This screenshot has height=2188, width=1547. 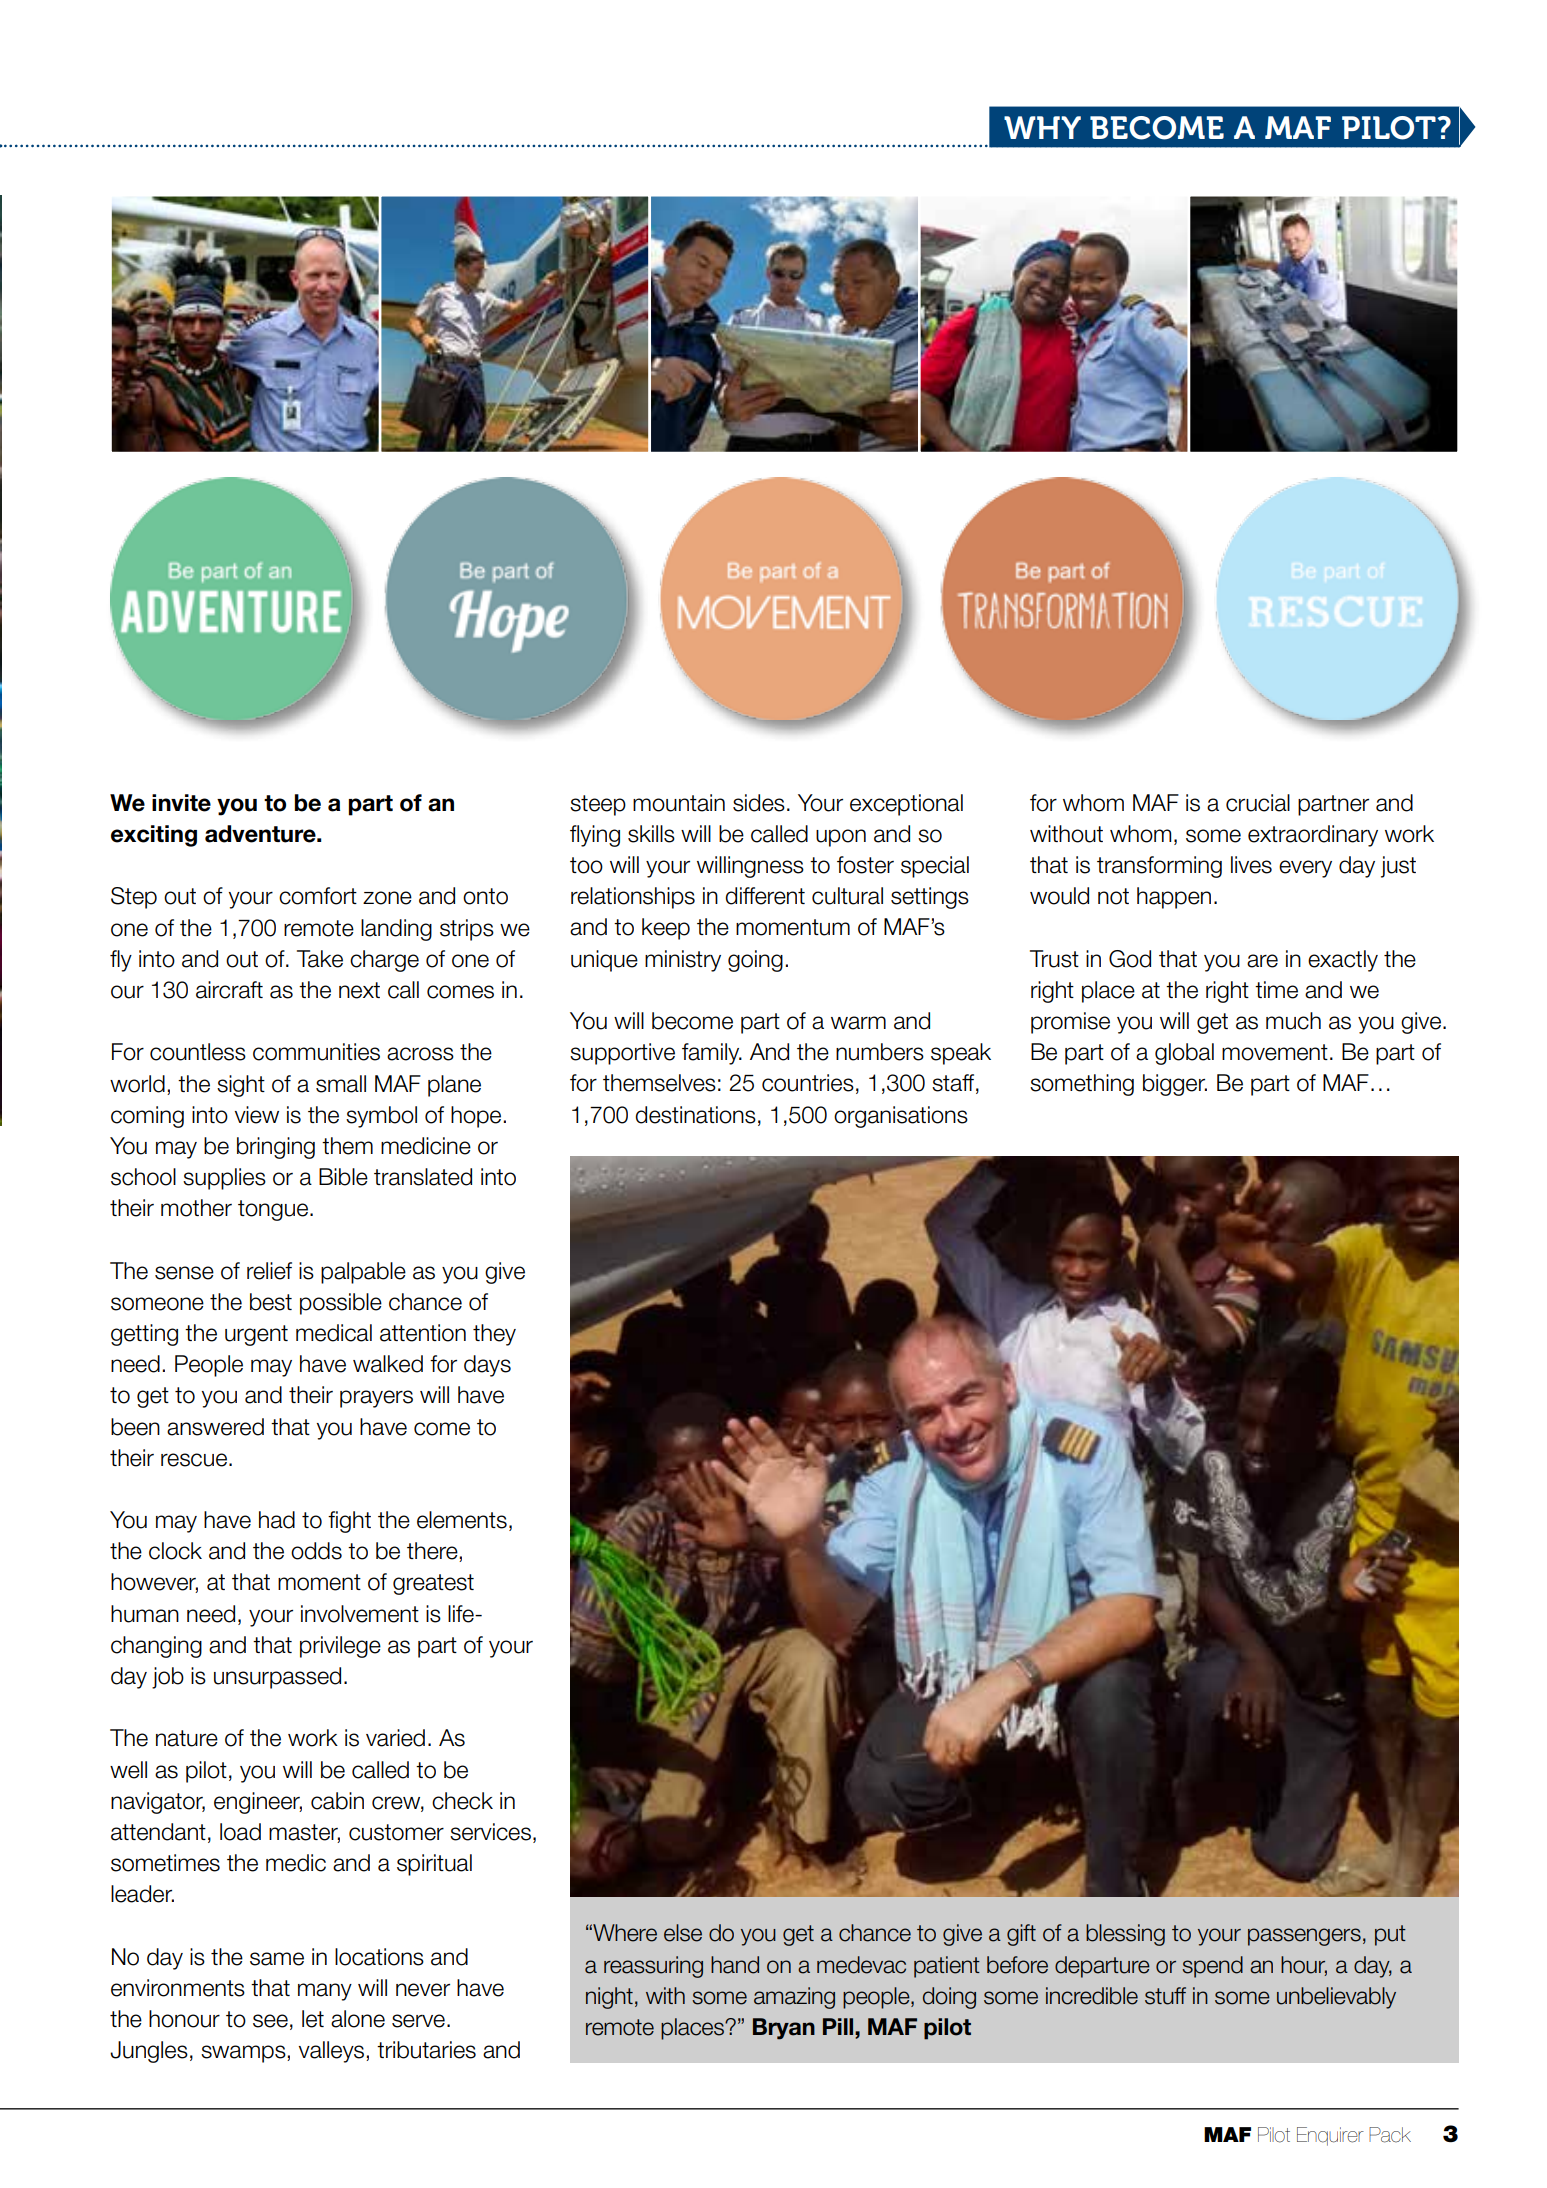 What do you see at coordinates (759, 803) in the screenshot?
I see `sides` at bounding box center [759, 803].
